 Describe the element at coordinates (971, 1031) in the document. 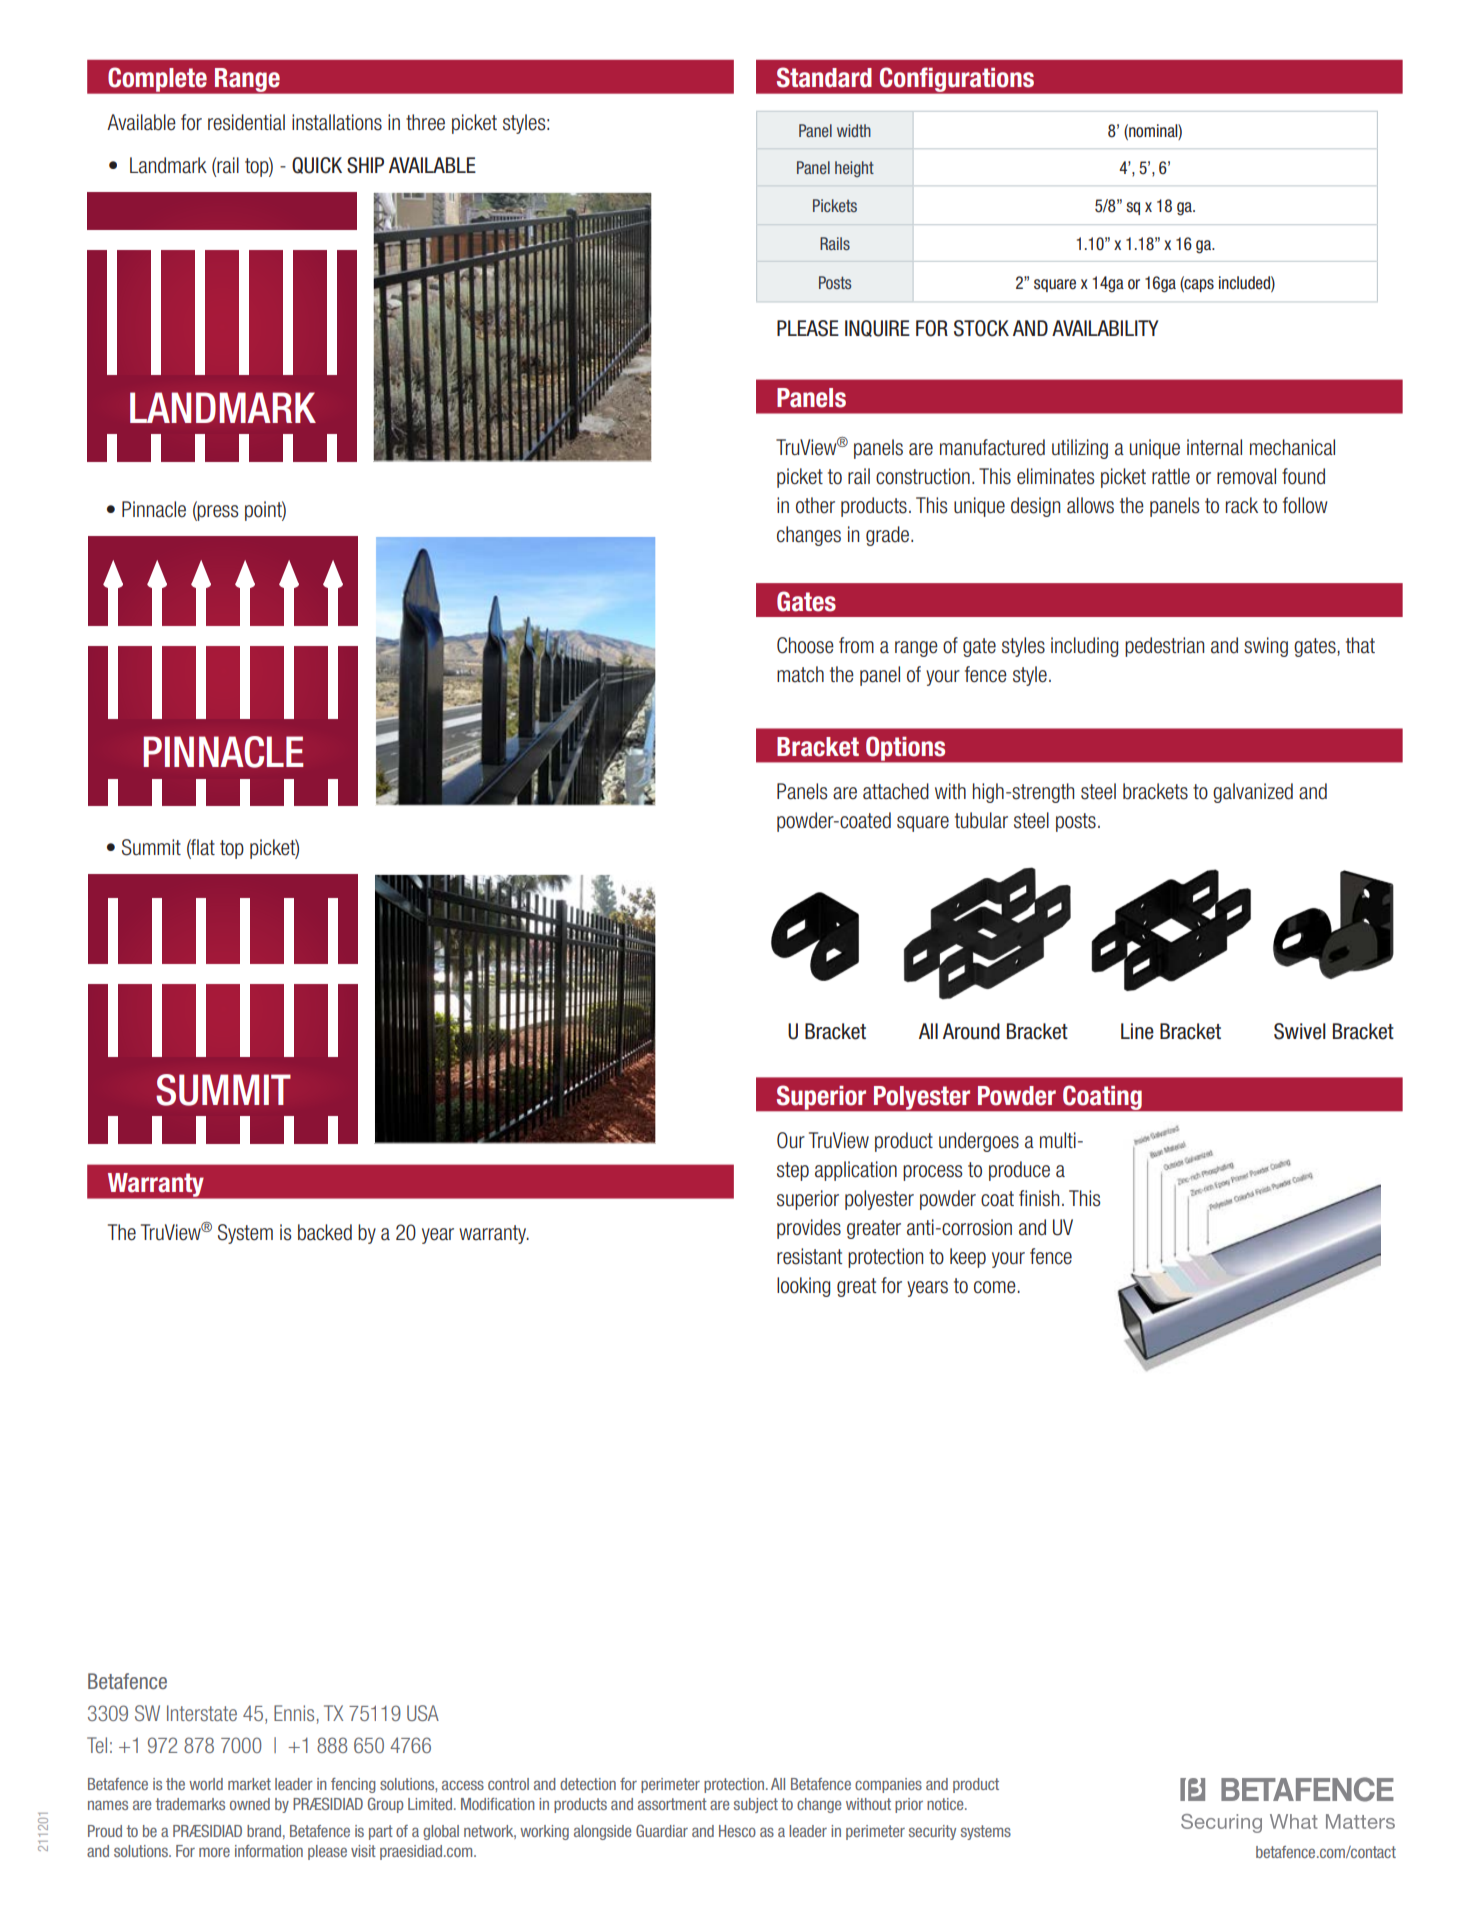

I see `Around` at that location.
